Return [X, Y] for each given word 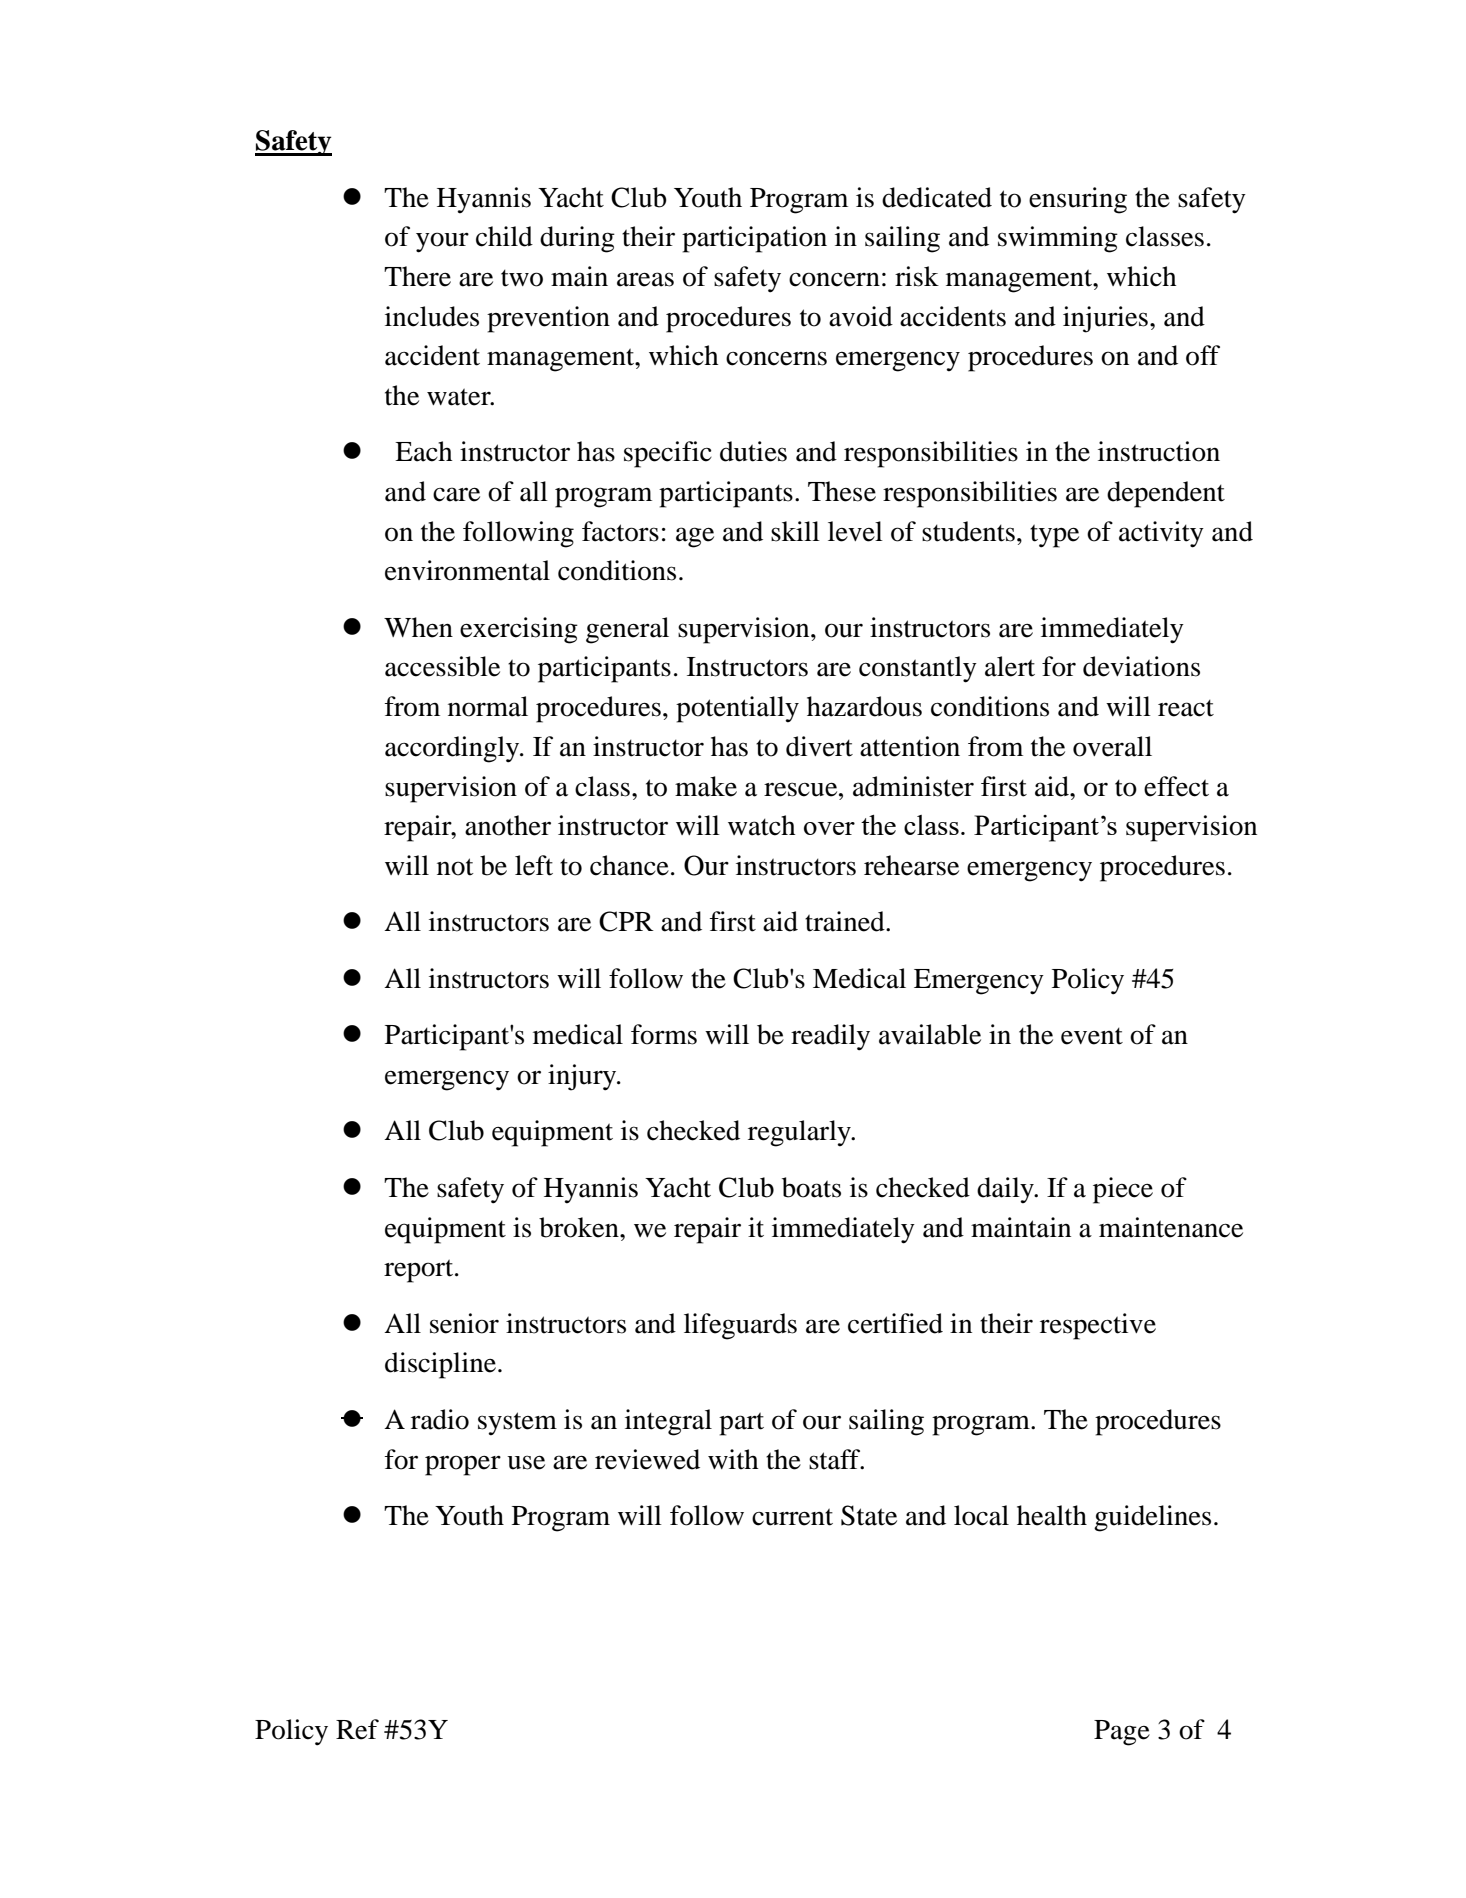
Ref [357, 1729]
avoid [861, 316]
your [442, 242]
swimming [1058, 239]
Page [1122, 1733]
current [792, 1517]
